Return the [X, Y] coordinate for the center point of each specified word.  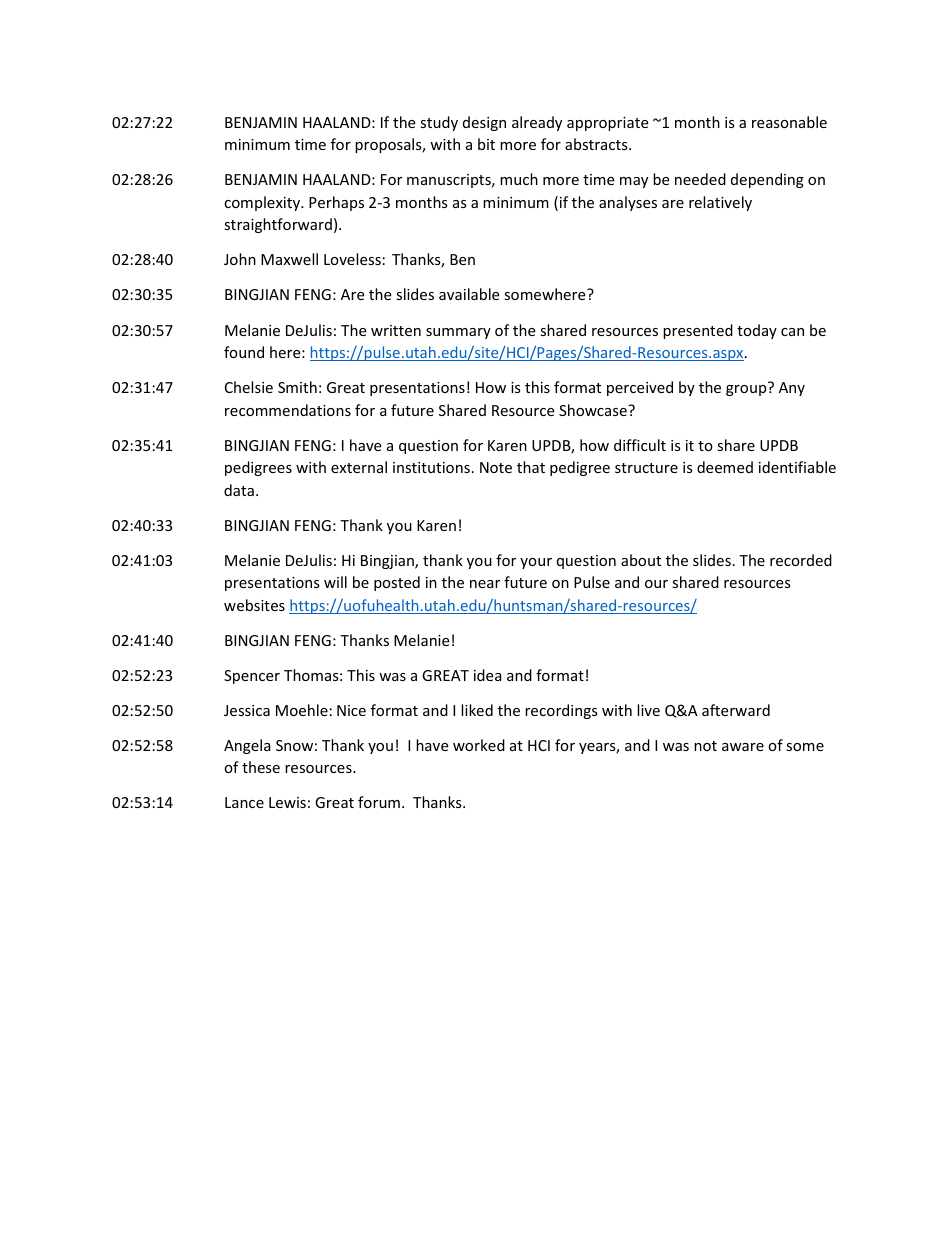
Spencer [252, 677]
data [239, 490]
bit [486, 144]
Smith [297, 387]
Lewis [287, 802]
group [746, 390]
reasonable [789, 122]
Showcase [594, 410]
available [469, 294]
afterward [736, 710]
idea [488, 675]
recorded [801, 560]
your [536, 563]
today [757, 331]
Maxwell [289, 259]
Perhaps [336, 203]
